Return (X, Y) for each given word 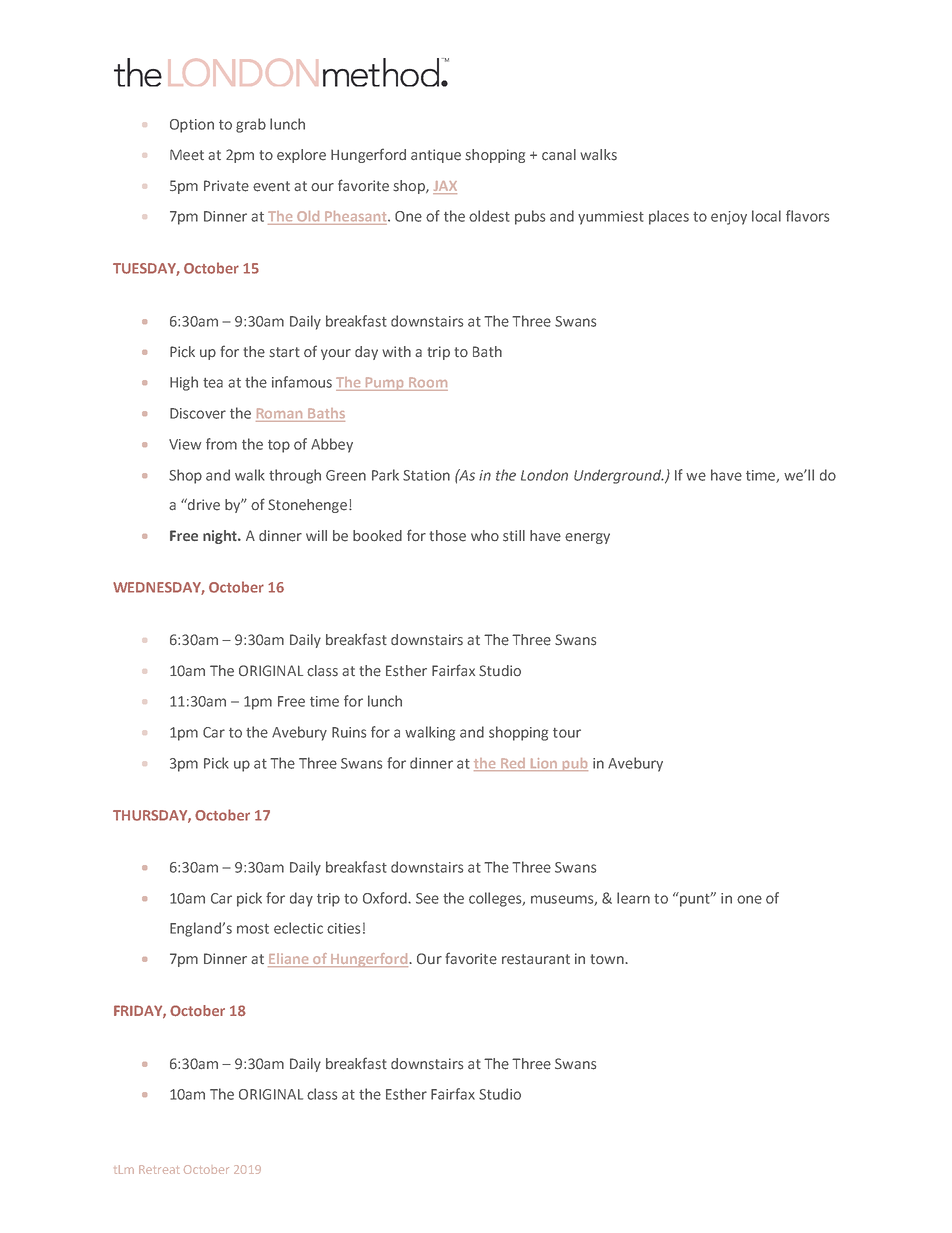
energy (587, 538)
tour (567, 733)
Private (226, 186)
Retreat (159, 1169)
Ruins (349, 732)
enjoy (729, 218)
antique (436, 156)
